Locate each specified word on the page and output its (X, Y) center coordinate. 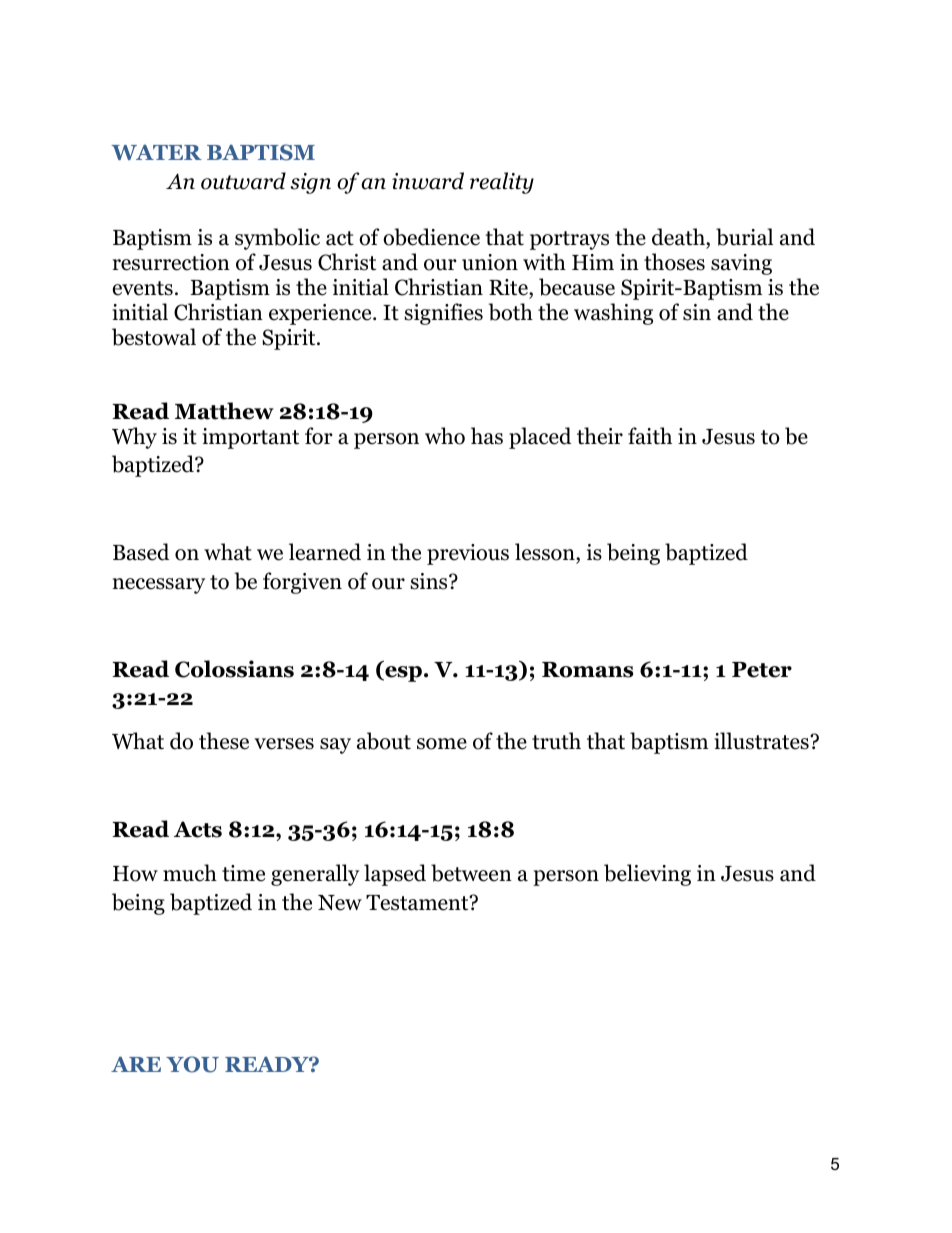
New (340, 903)
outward (243, 181)
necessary (159, 586)
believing (647, 875)
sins (430, 581)
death (679, 238)
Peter (762, 670)
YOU (192, 1064)
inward (428, 181)
